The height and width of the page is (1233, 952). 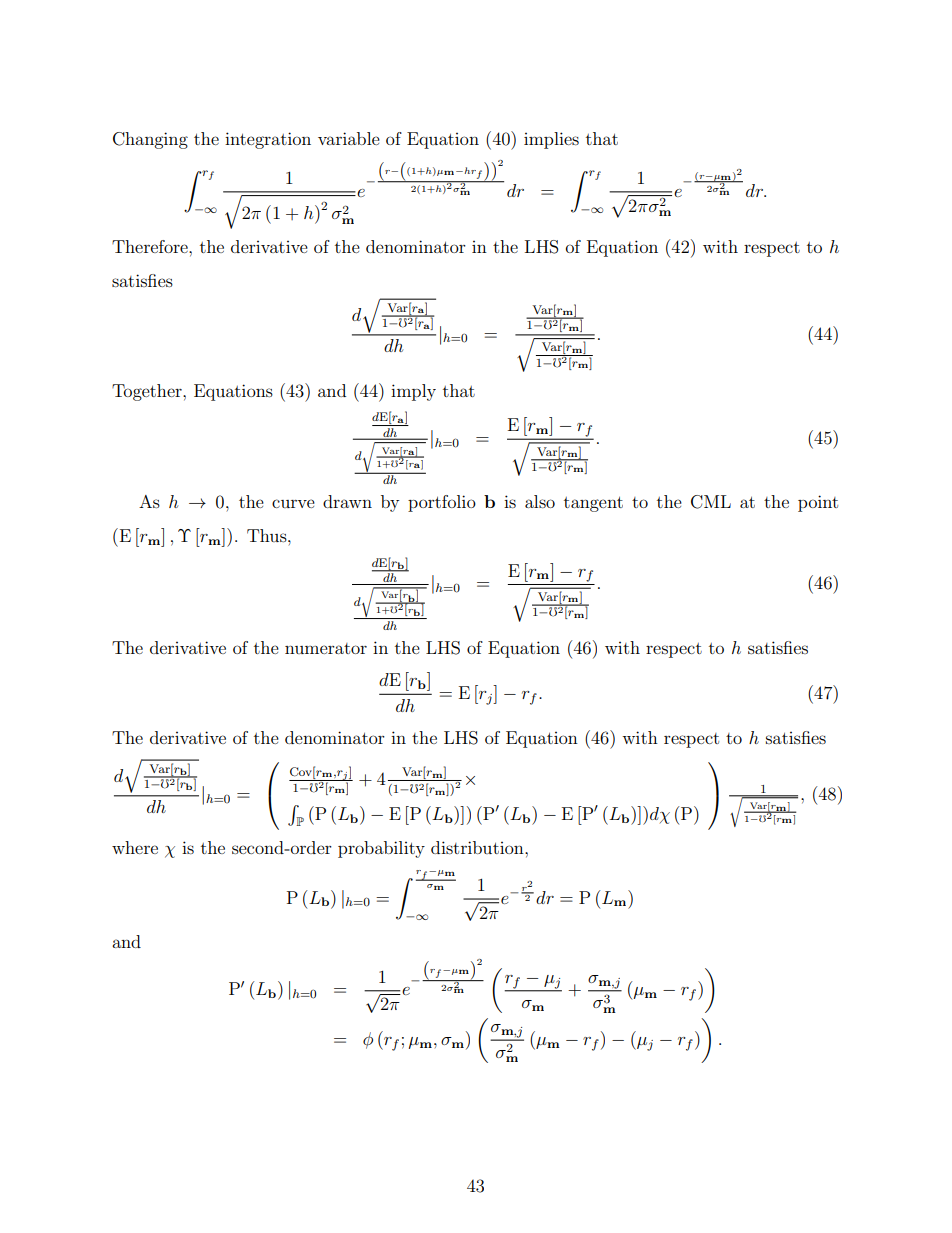 What do you see at coordinates (293, 503) in the page?
I see `curve` at bounding box center [293, 503].
